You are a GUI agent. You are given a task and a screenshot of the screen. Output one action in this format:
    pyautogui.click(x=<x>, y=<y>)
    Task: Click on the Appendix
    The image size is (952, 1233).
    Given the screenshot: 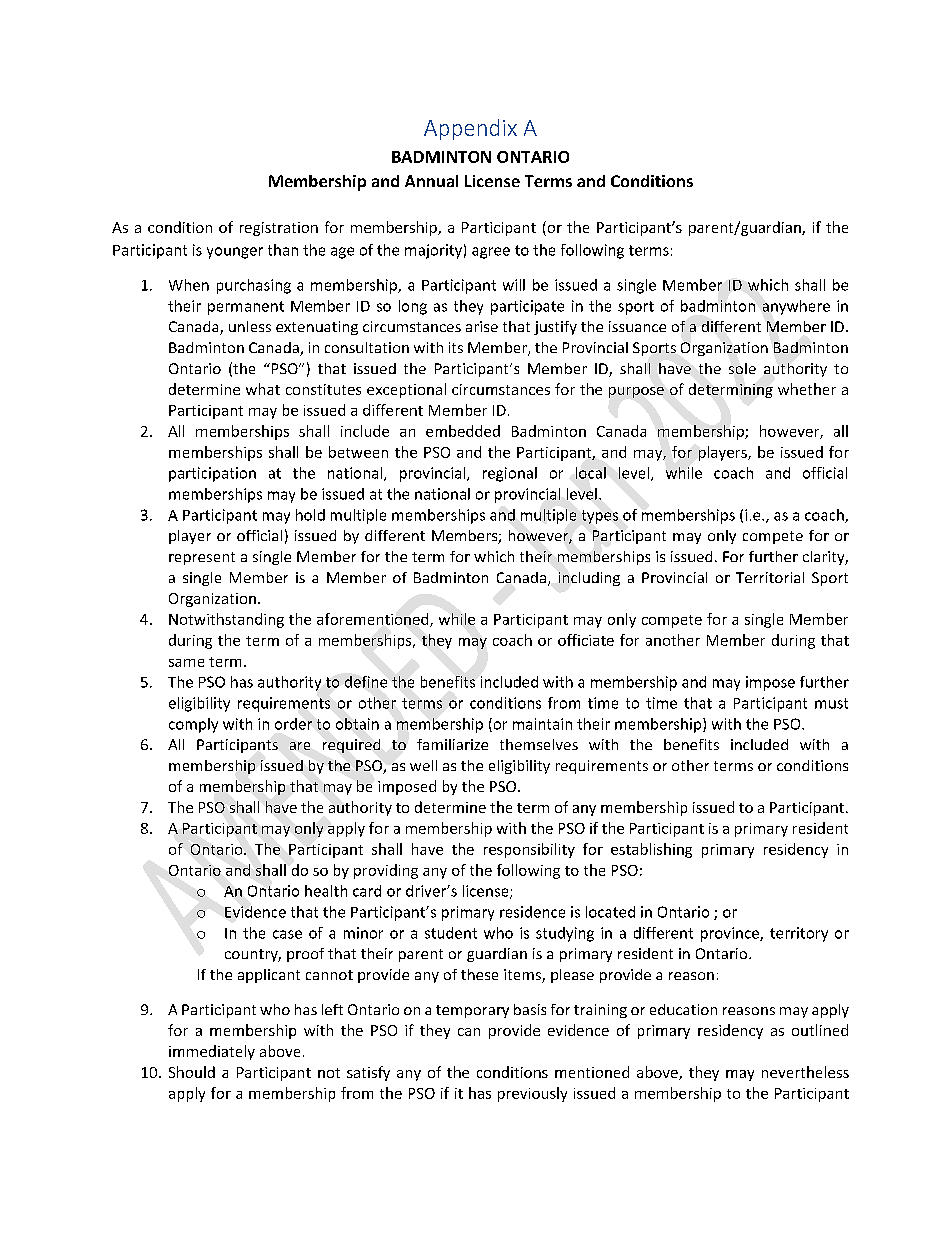 What is the action you would take?
    pyautogui.click(x=470, y=129)
